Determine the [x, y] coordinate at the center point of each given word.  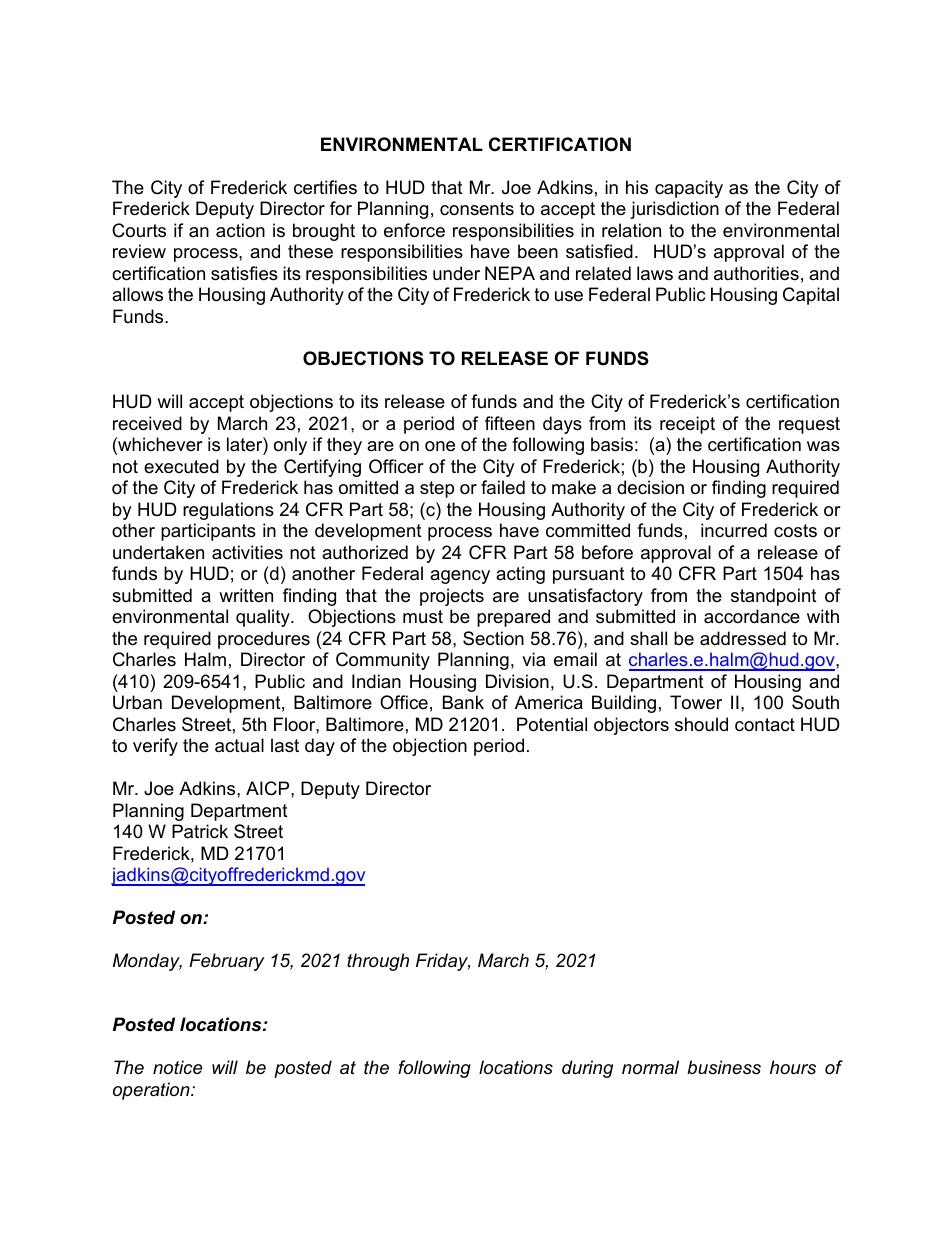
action [240, 230]
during [587, 1069]
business [724, 1067]
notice [177, 1067]
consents [477, 208]
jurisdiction [674, 210]
